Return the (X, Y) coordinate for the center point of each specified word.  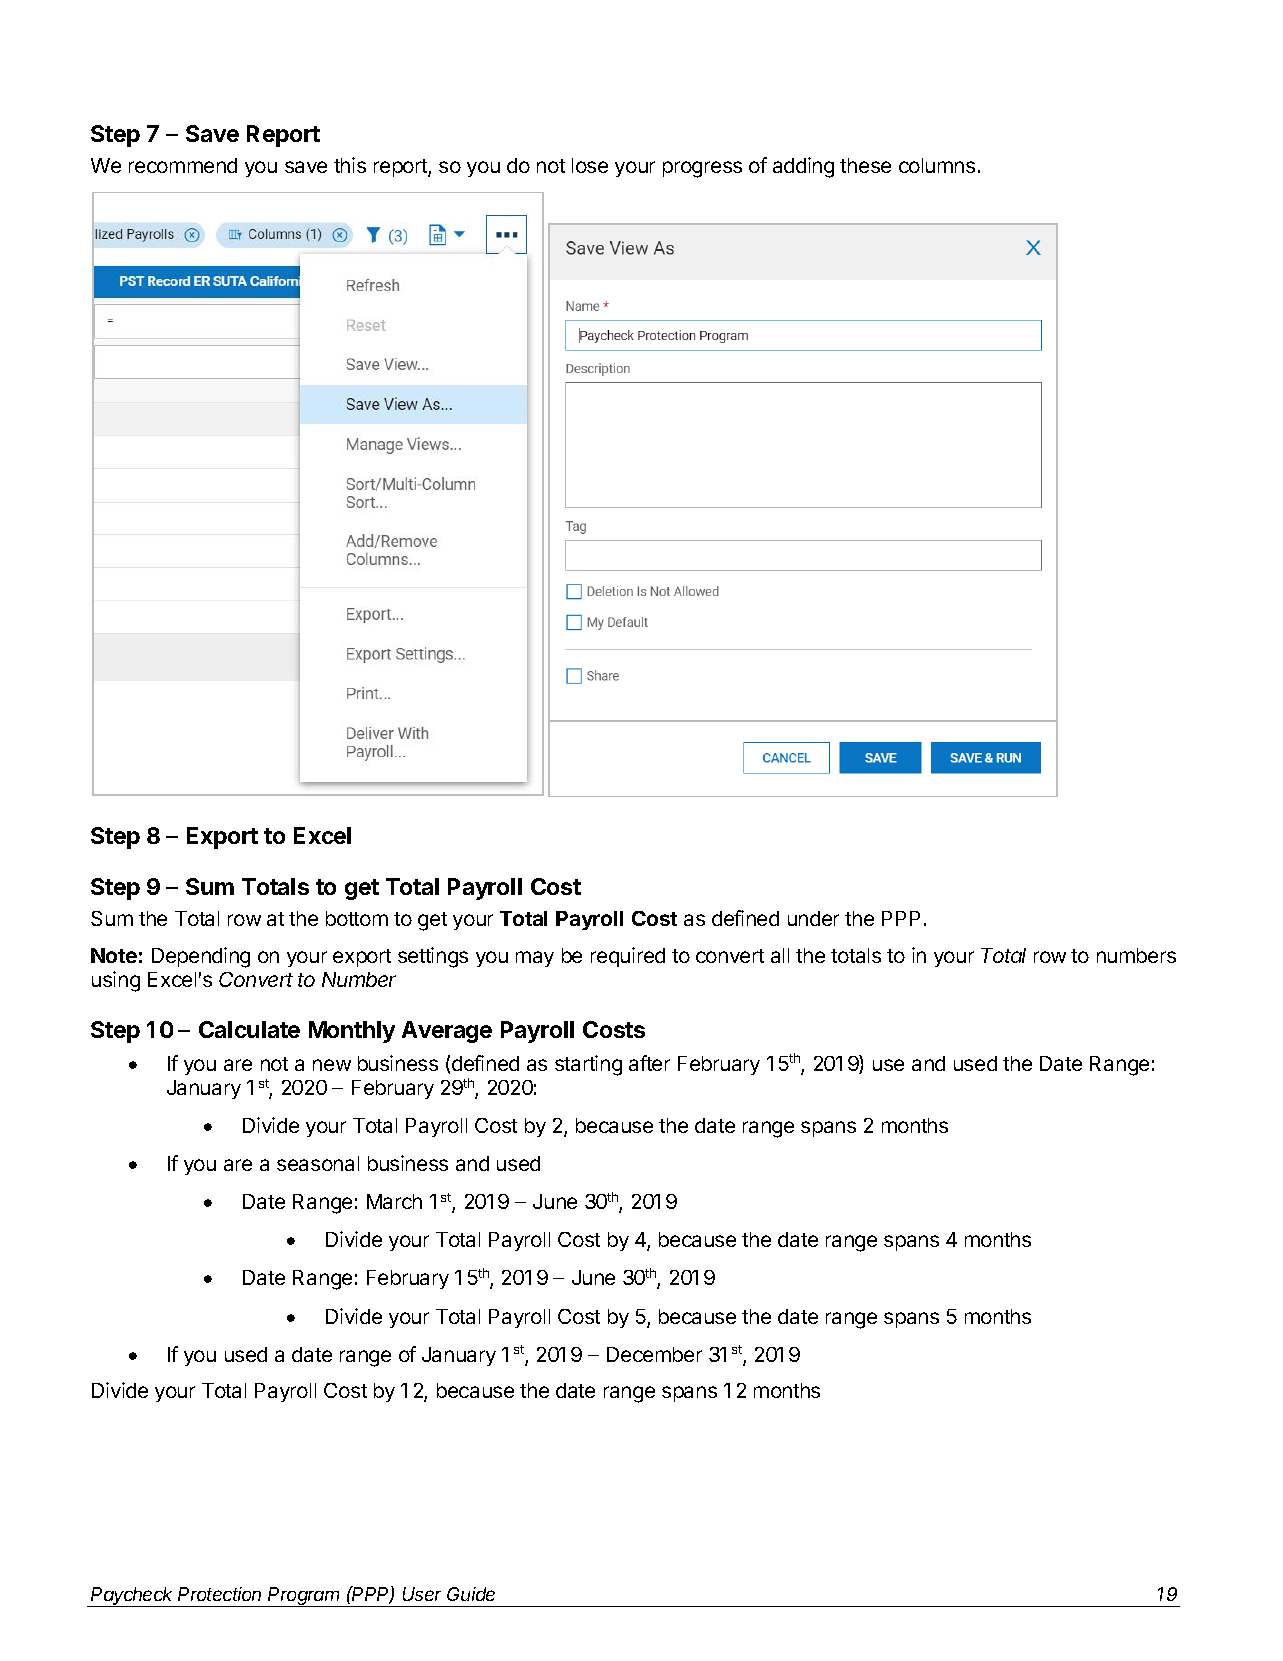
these (865, 165)
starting (588, 1065)
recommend (183, 165)
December (654, 1354)
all (780, 955)
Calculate (249, 1029)
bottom (357, 918)
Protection (219, 1594)
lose (590, 165)
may (535, 959)
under (813, 918)
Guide (471, 1594)
